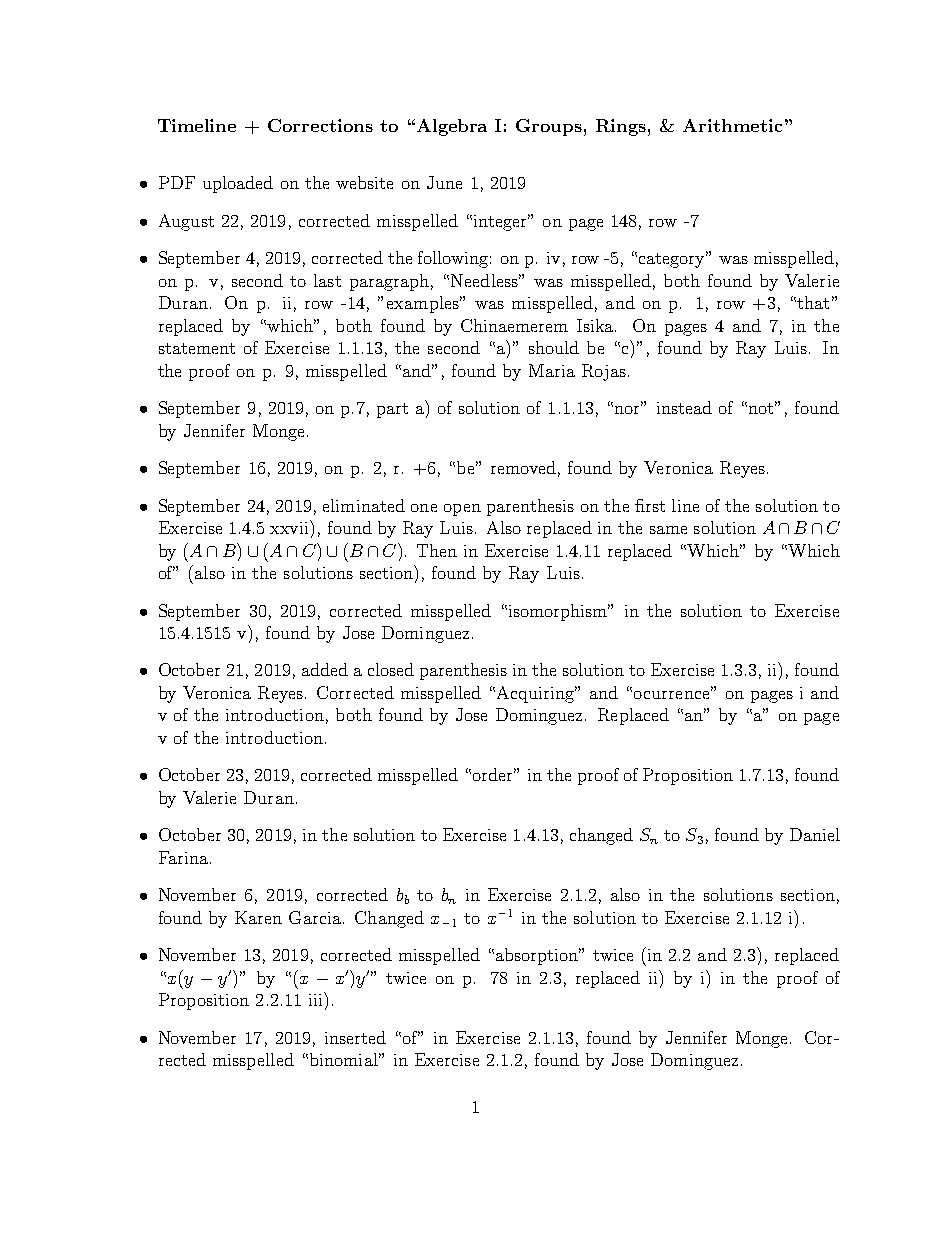  Describe the element at coordinates (444, 182) in the screenshot. I see `June` at that location.
